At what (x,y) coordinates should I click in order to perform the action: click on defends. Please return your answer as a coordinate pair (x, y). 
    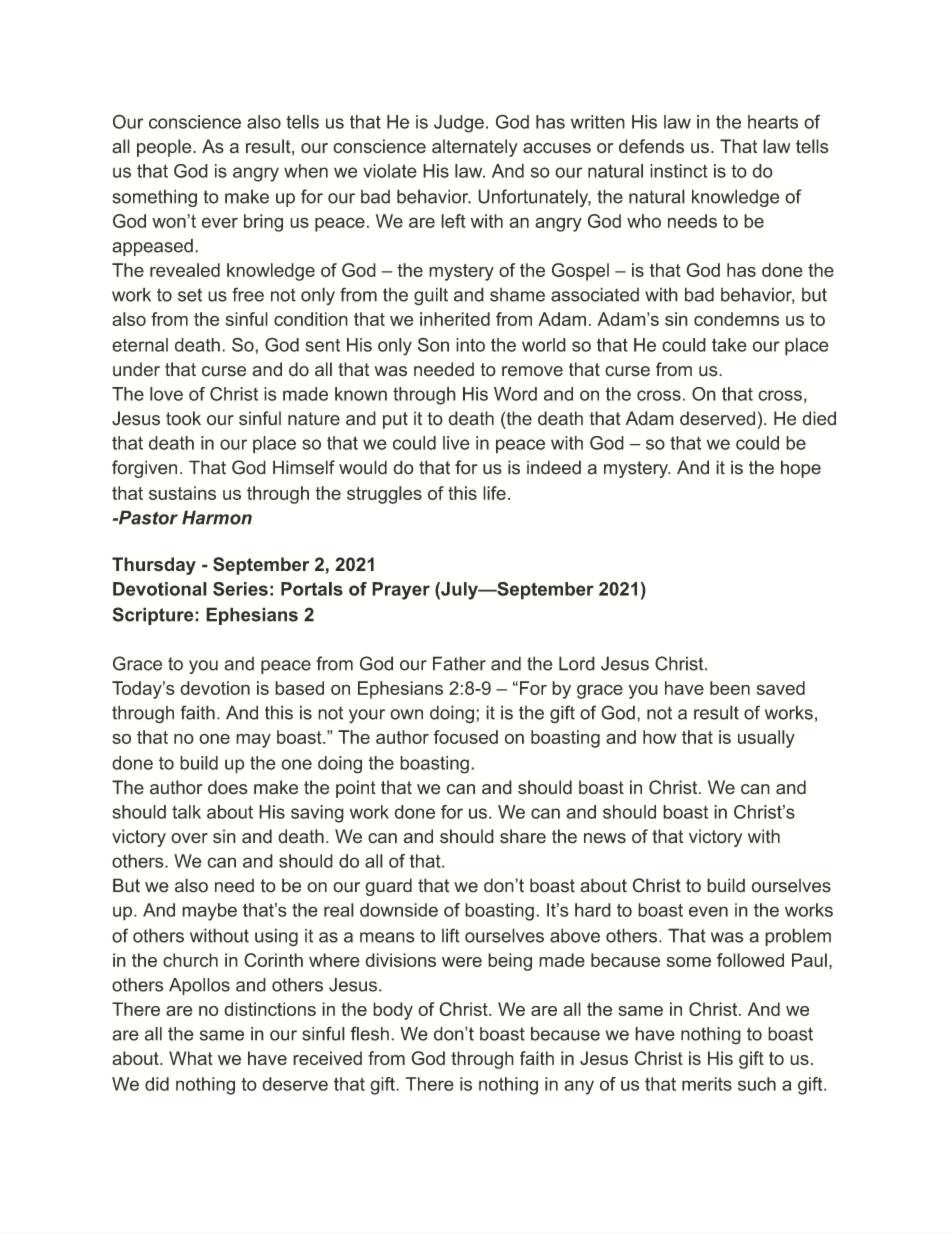
    Looking at the image, I should click on (651, 146).
